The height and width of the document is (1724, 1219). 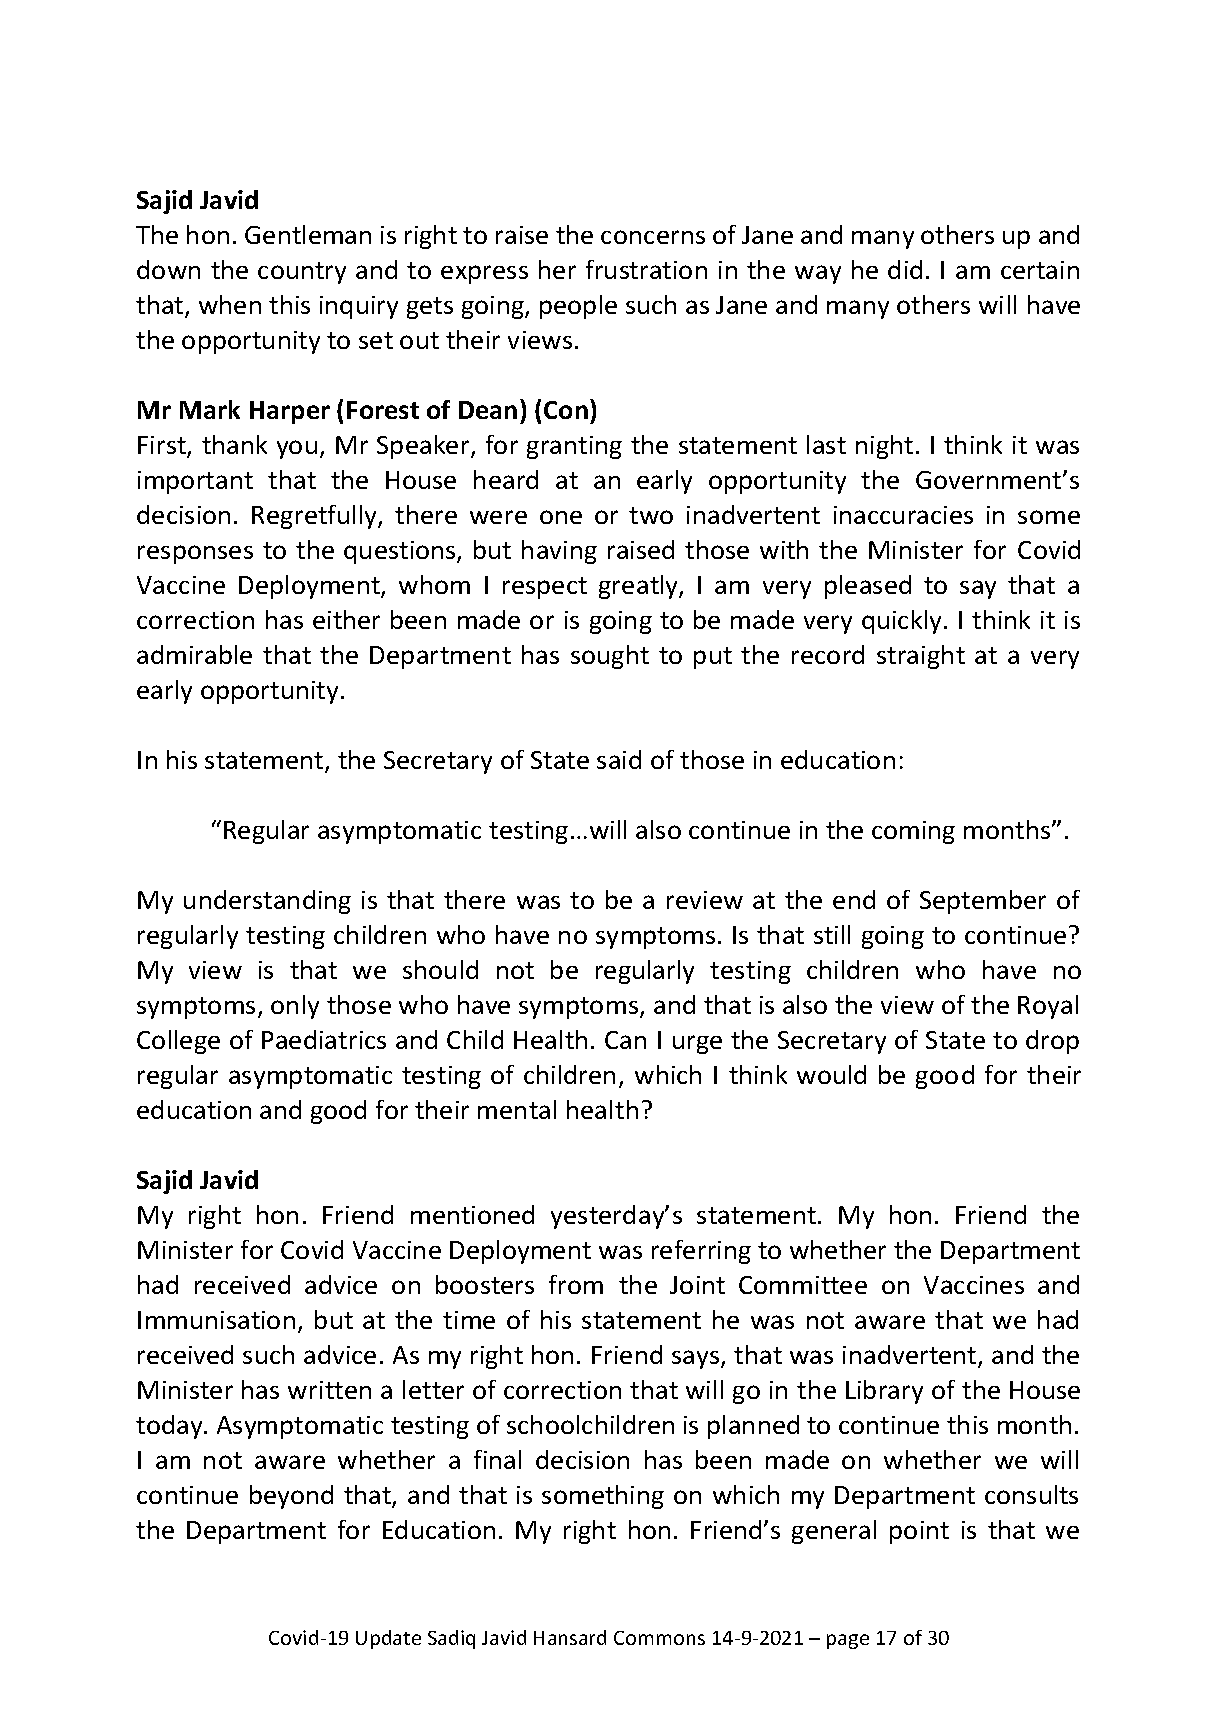 I want to click on frustration, so click(x=646, y=269).
